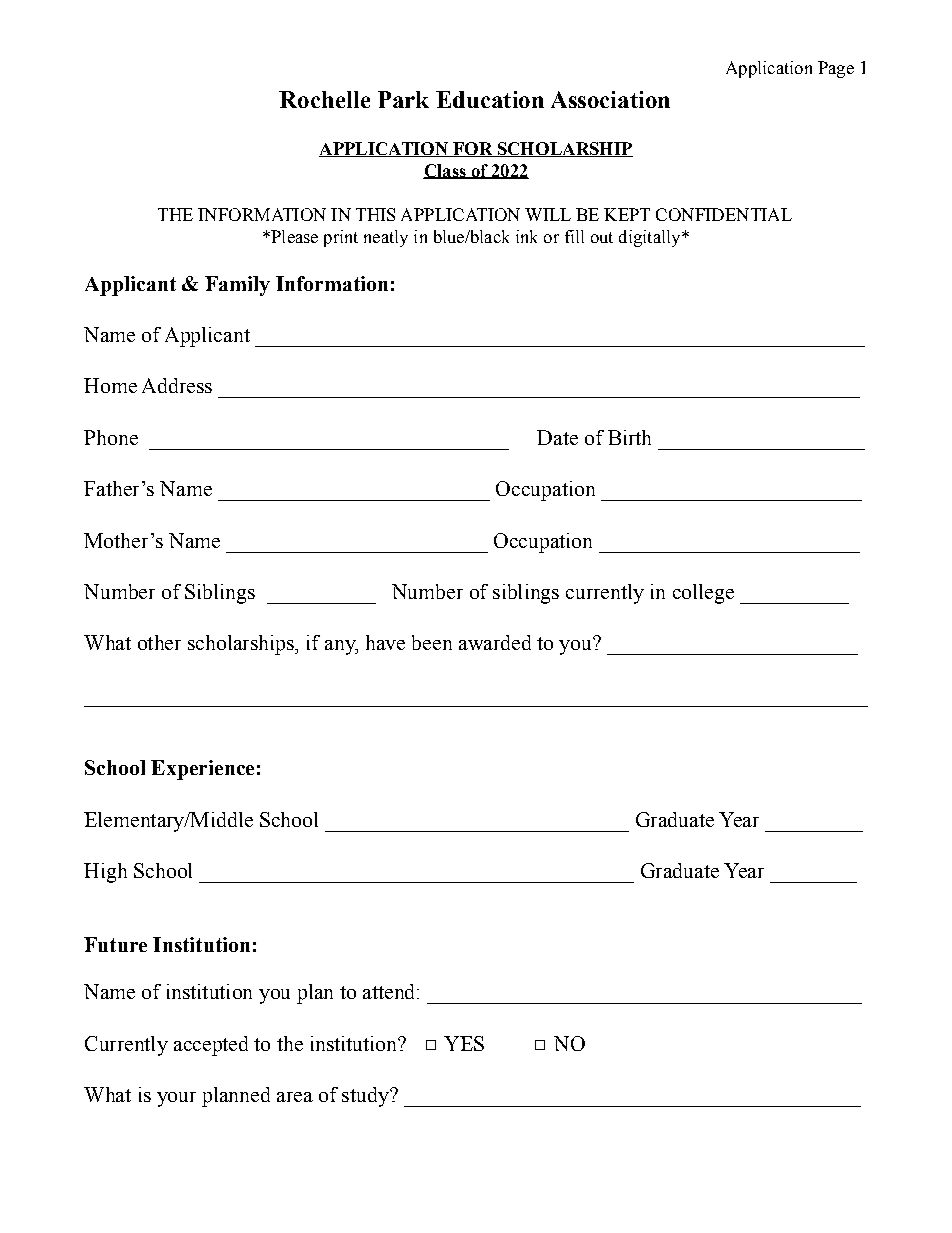 This image has width=952, height=1233. What do you see at coordinates (390, 991) in the image?
I see `attend` at bounding box center [390, 991].
